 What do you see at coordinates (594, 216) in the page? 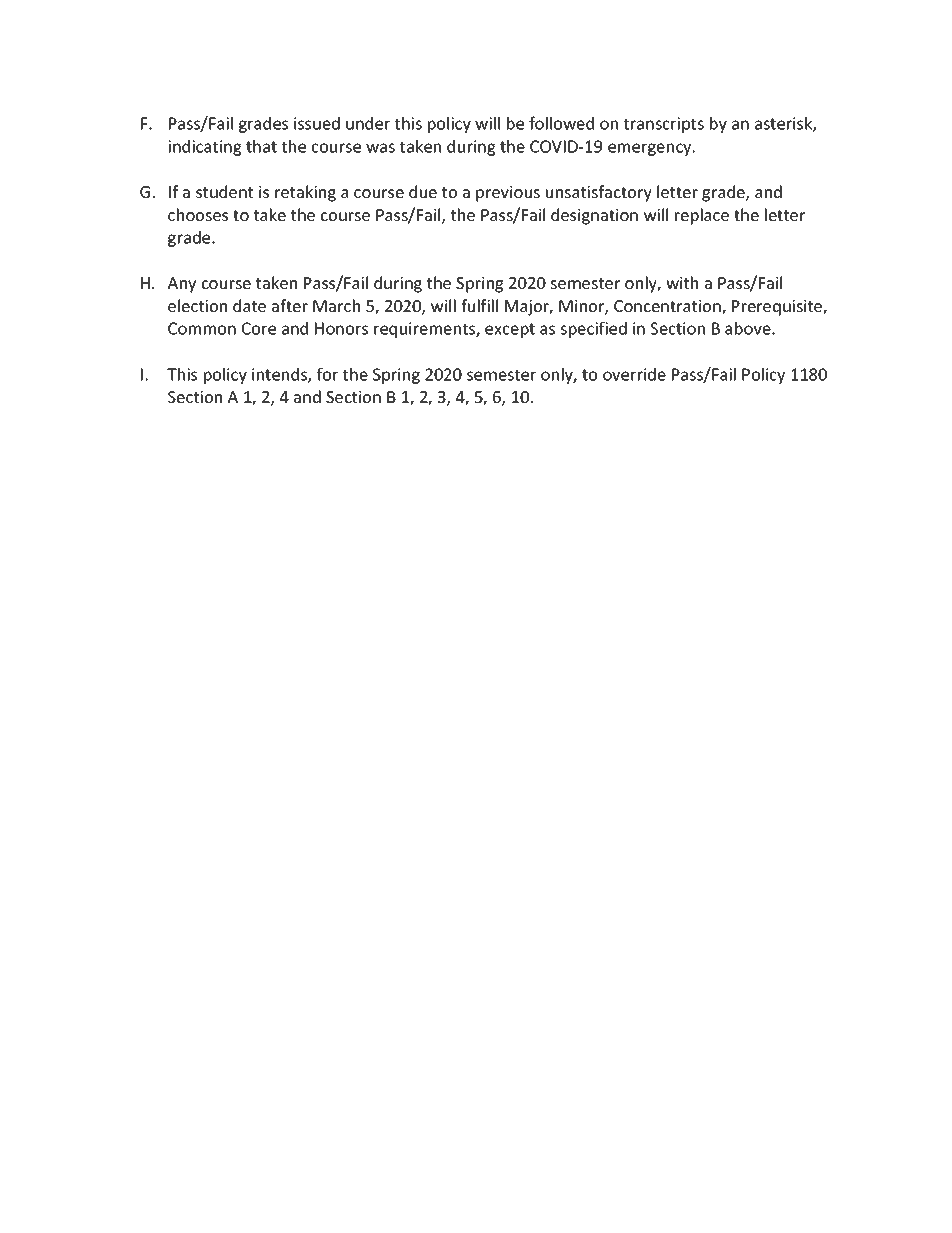
I see `designation` at bounding box center [594, 216].
